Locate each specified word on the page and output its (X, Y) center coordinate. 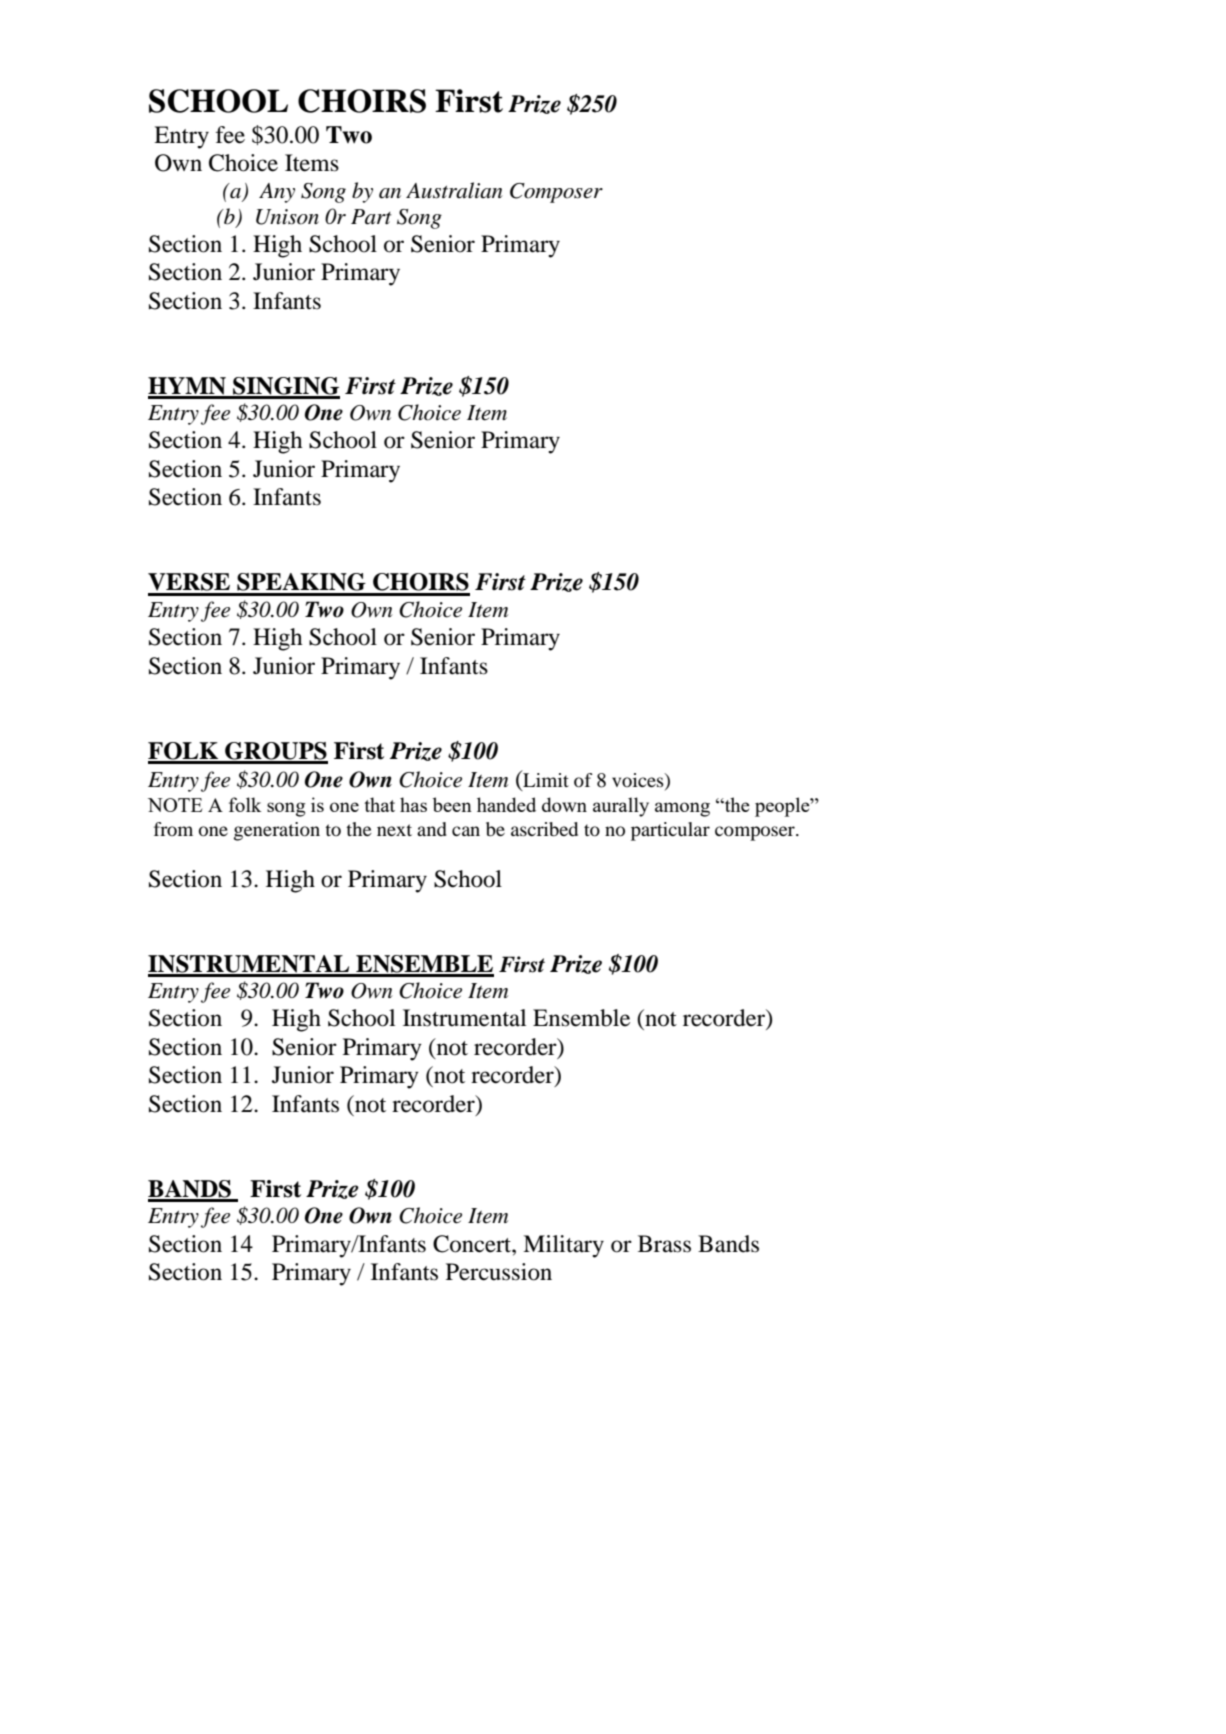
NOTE (175, 805)
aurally (621, 807)
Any (277, 193)
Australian (454, 190)
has (413, 804)
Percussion (499, 1272)
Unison (287, 217)
